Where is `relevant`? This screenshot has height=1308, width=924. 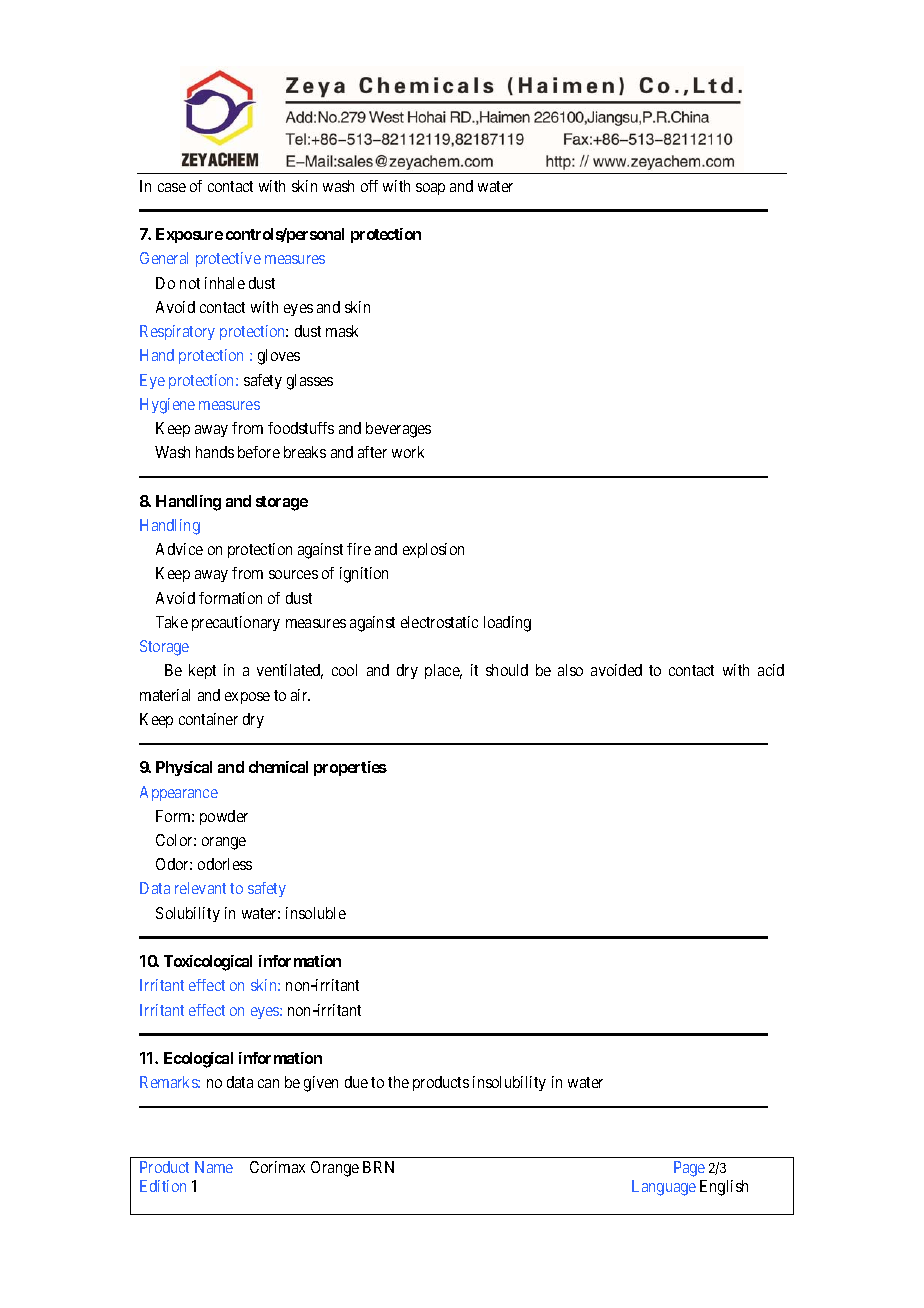
relevant is located at coordinates (200, 888).
